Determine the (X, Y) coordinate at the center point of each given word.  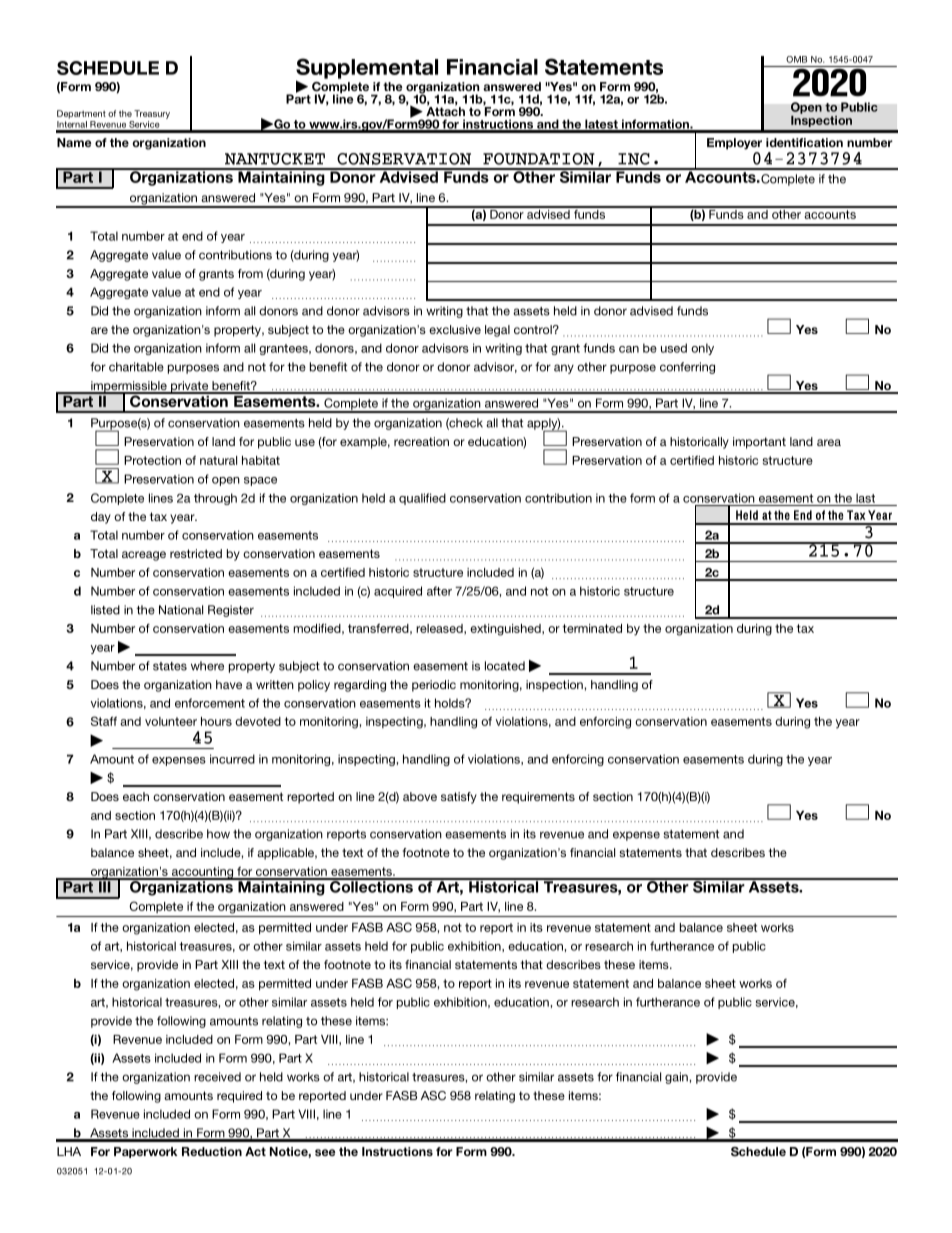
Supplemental (367, 69)
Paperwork (145, 1152)
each (136, 796)
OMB (796, 59)
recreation (421, 441)
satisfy (459, 798)
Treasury (152, 114)
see (325, 1152)
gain (677, 1078)
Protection (152, 460)
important (759, 443)
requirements (538, 798)
